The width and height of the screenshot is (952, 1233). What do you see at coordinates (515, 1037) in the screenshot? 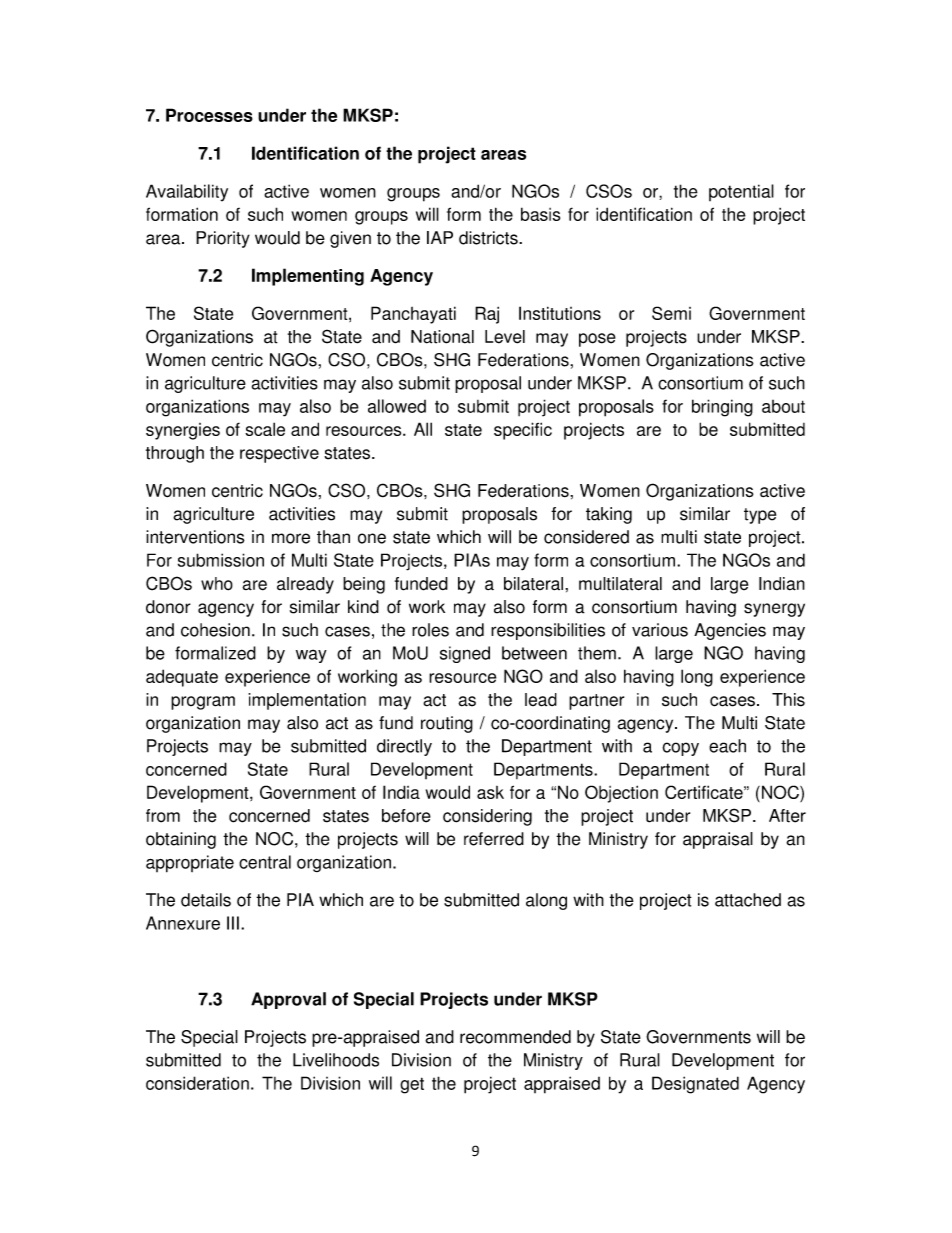
I see `recommended` at bounding box center [515, 1037].
